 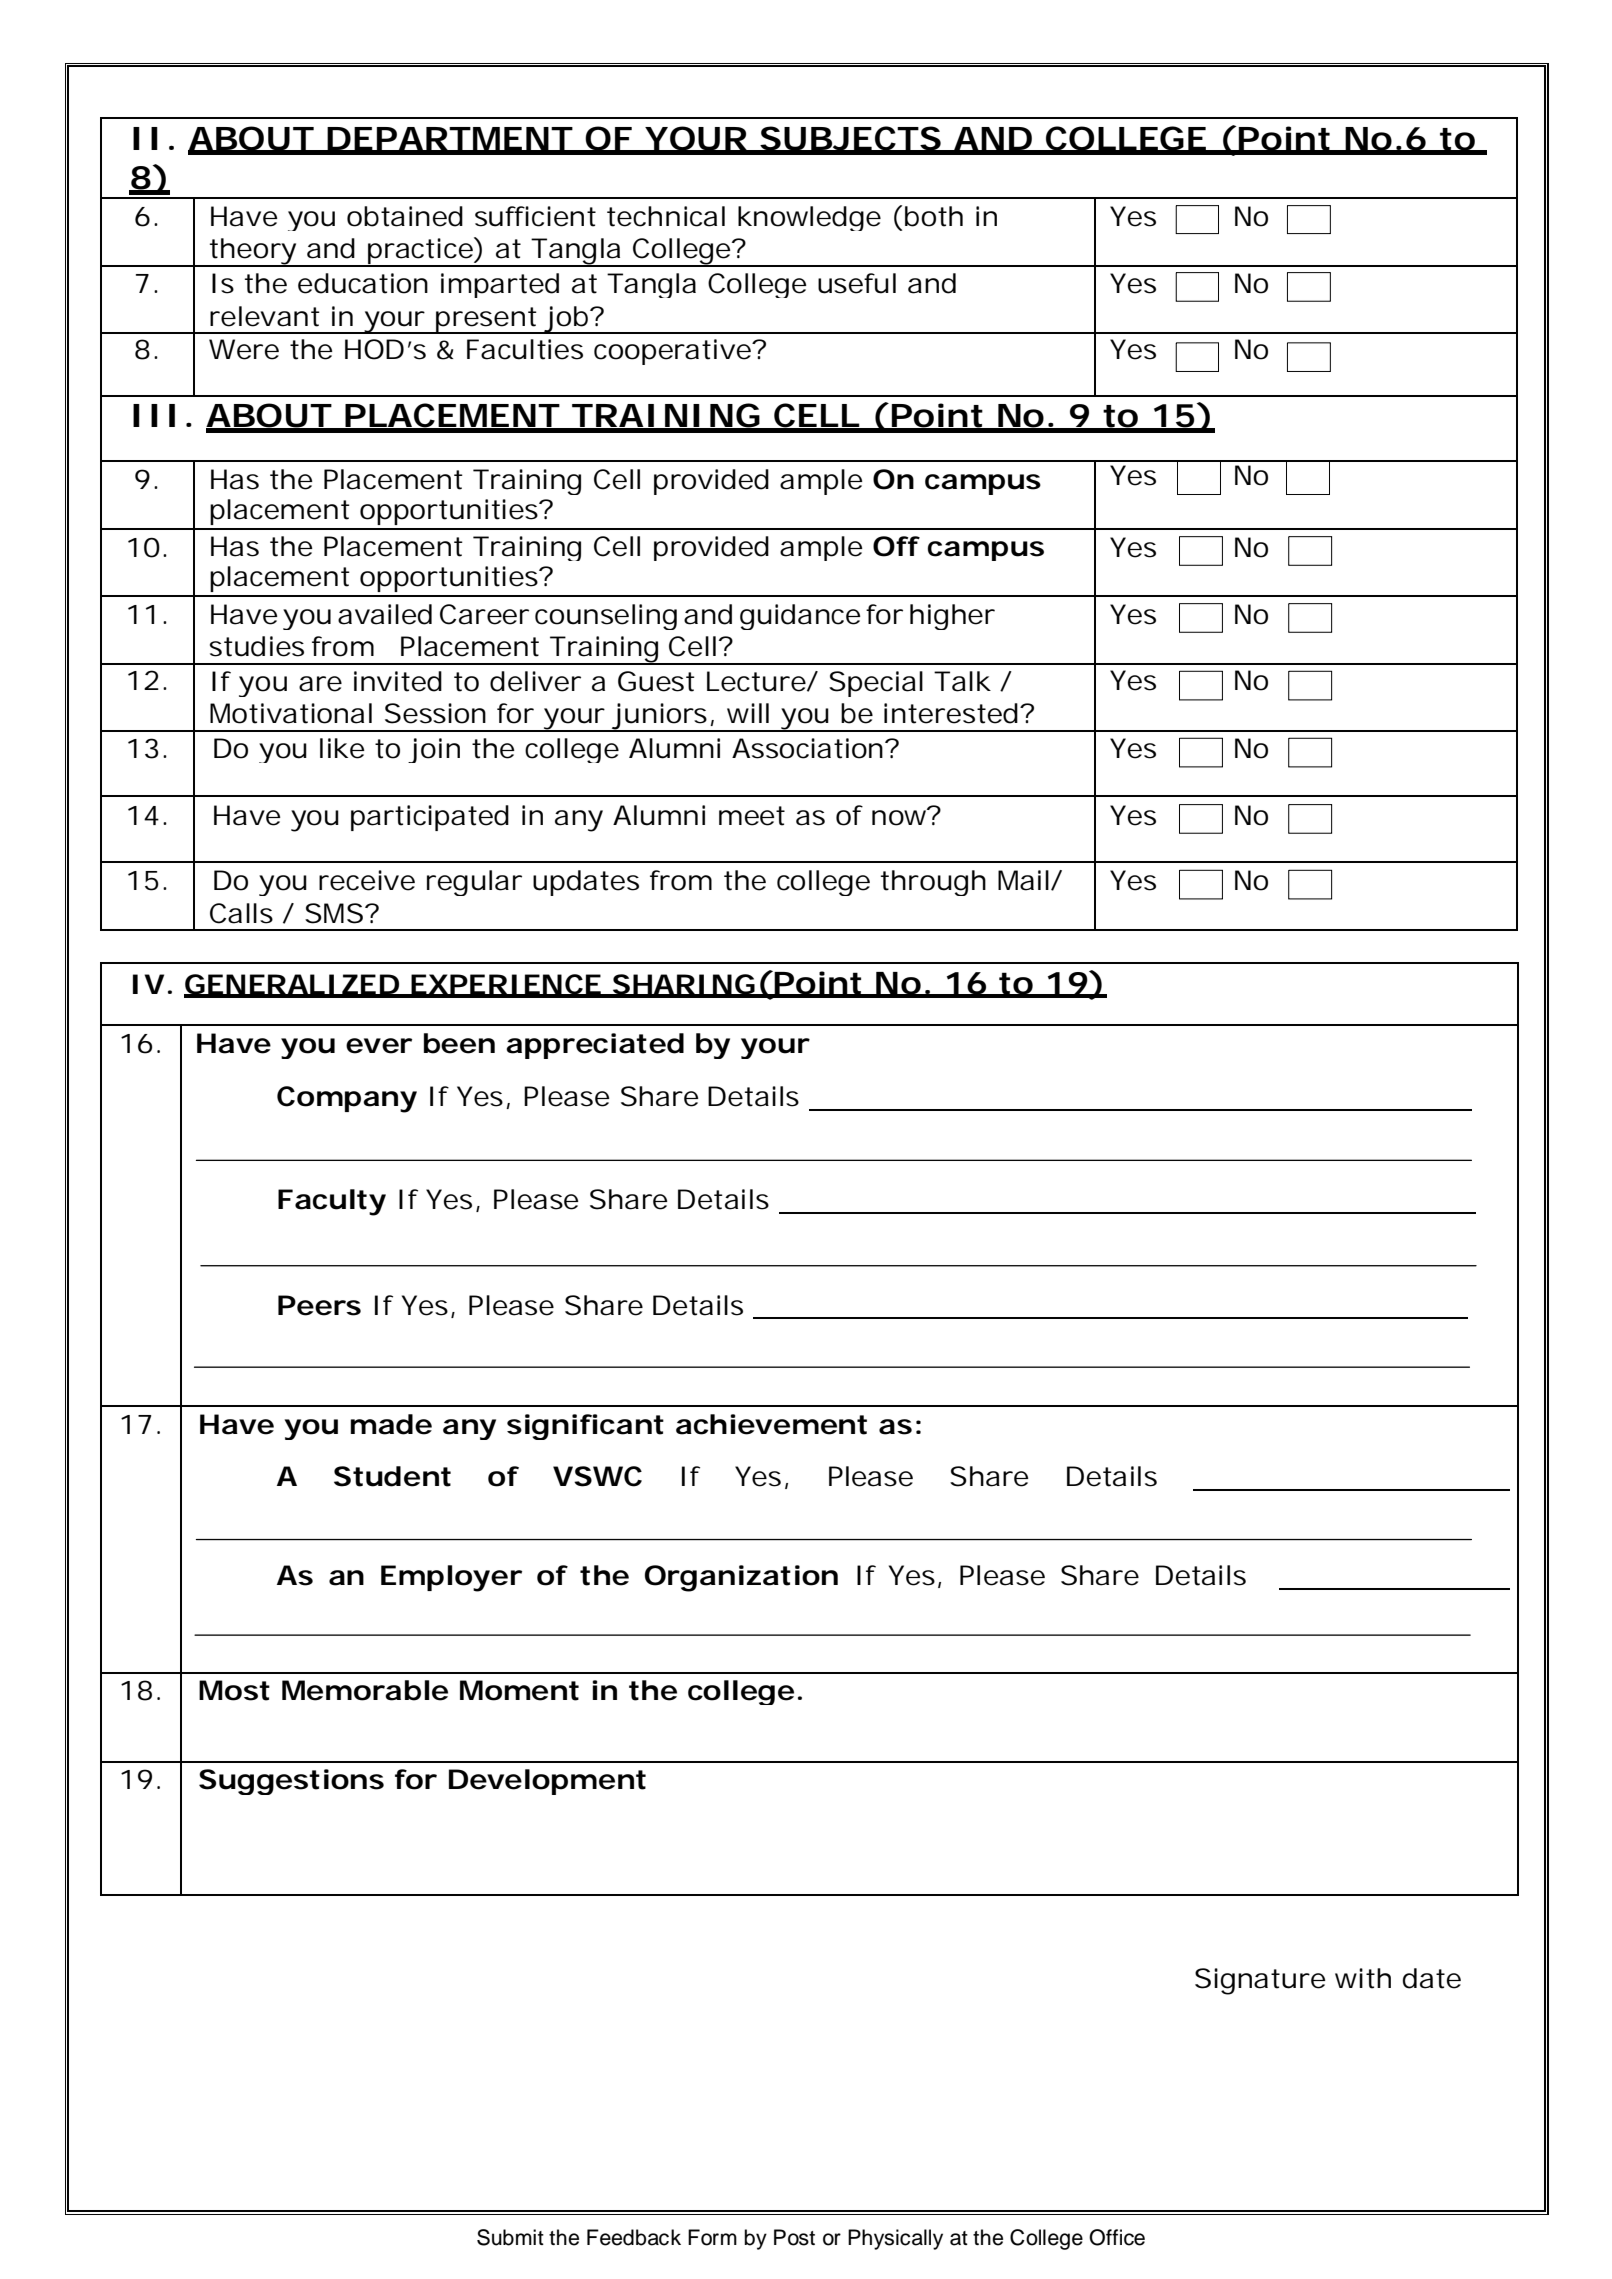 I want to click on education, so click(x=363, y=283).
